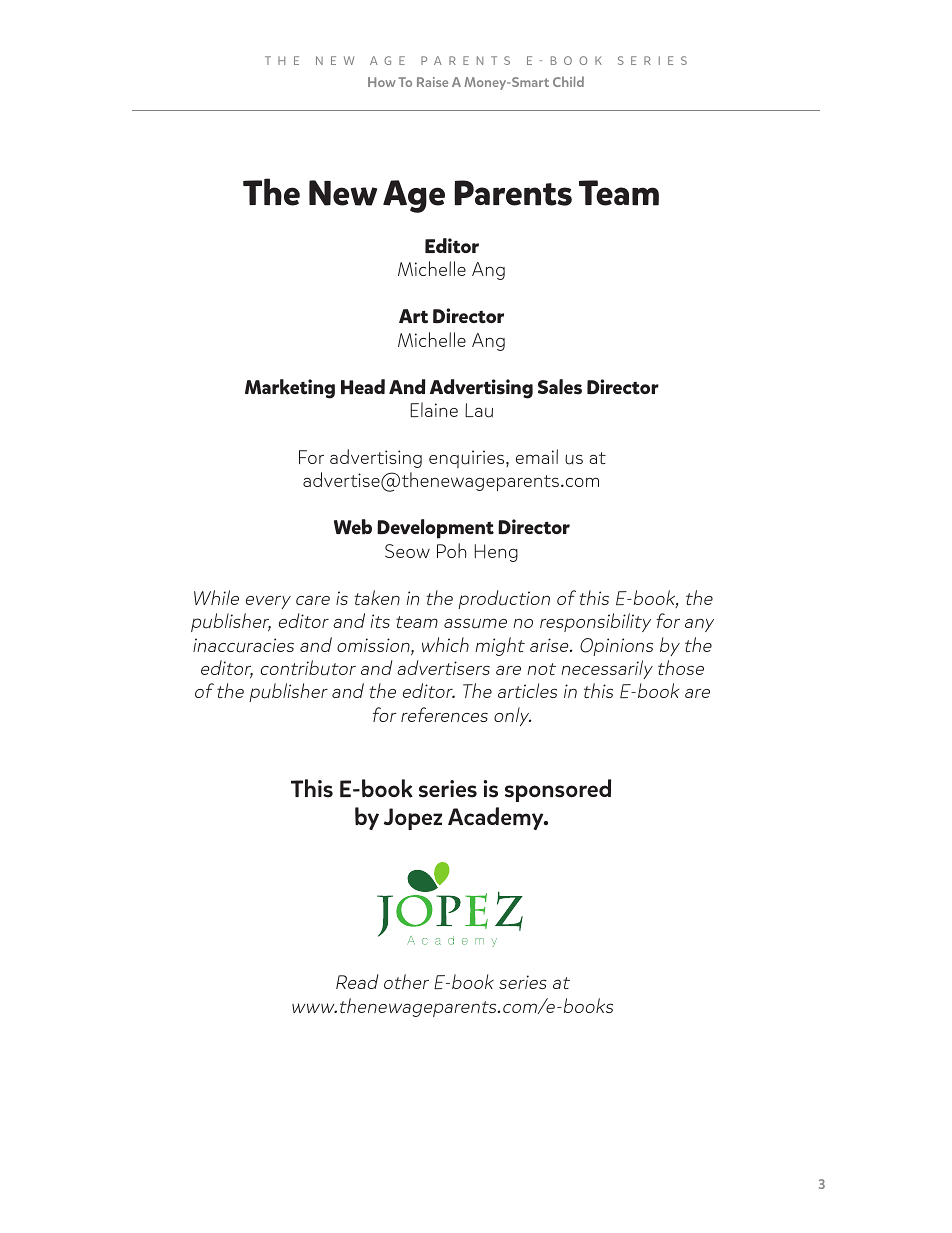 This screenshot has width=952, height=1233. What do you see at coordinates (558, 790) in the screenshot?
I see `sponsored` at bounding box center [558, 790].
